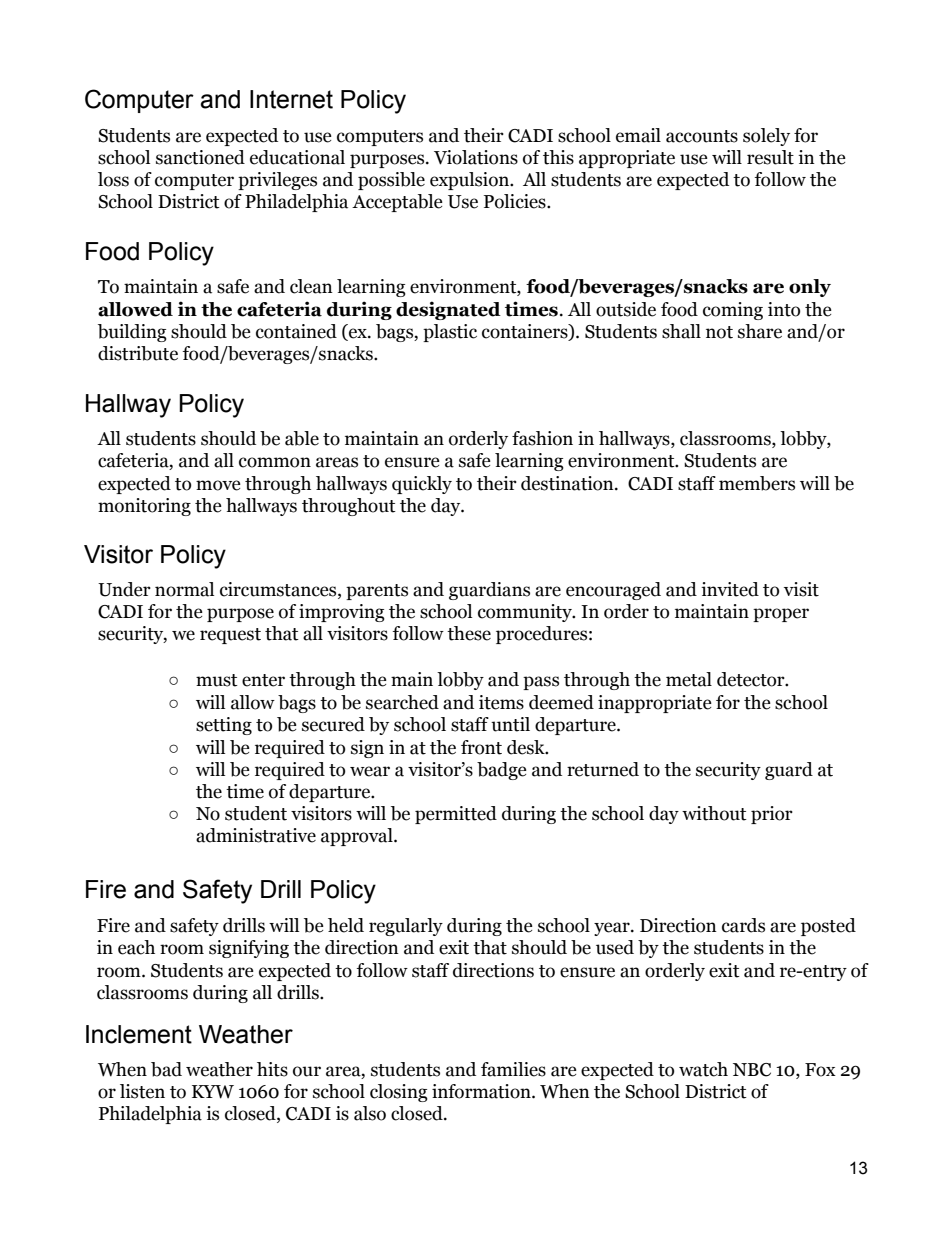 This screenshot has height=1233, width=952. Describe the element at coordinates (132, 333) in the screenshot. I see `building` at that location.
